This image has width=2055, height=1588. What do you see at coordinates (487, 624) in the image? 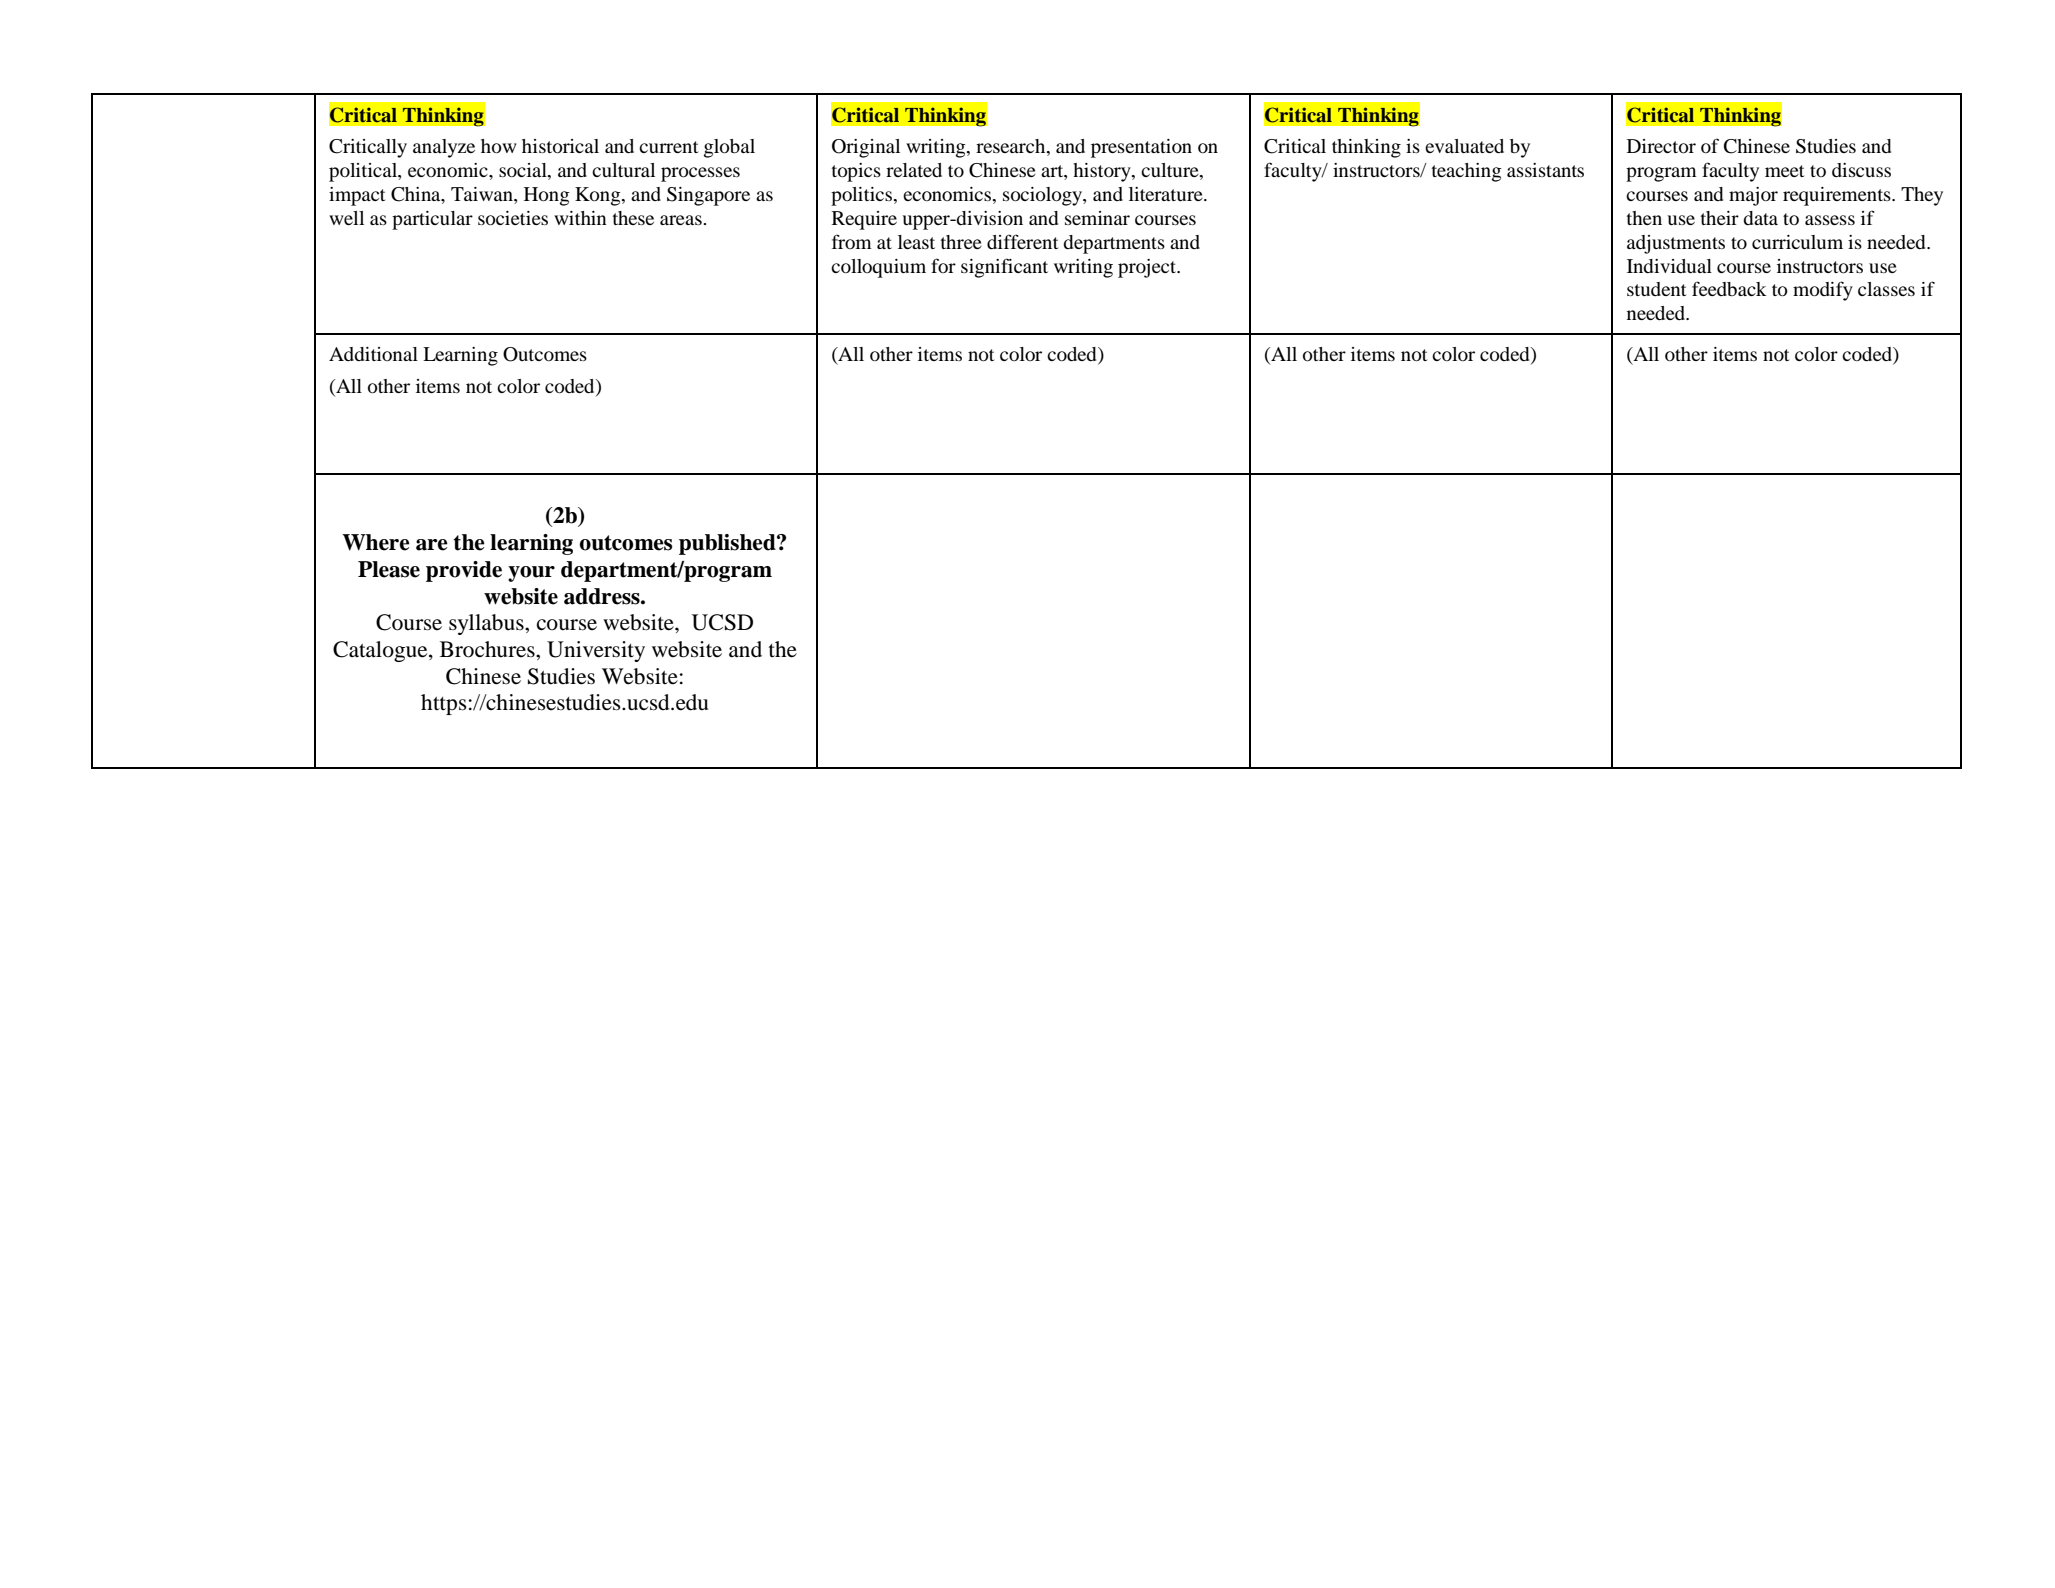
I see `syllabus` at bounding box center [487, 624].
